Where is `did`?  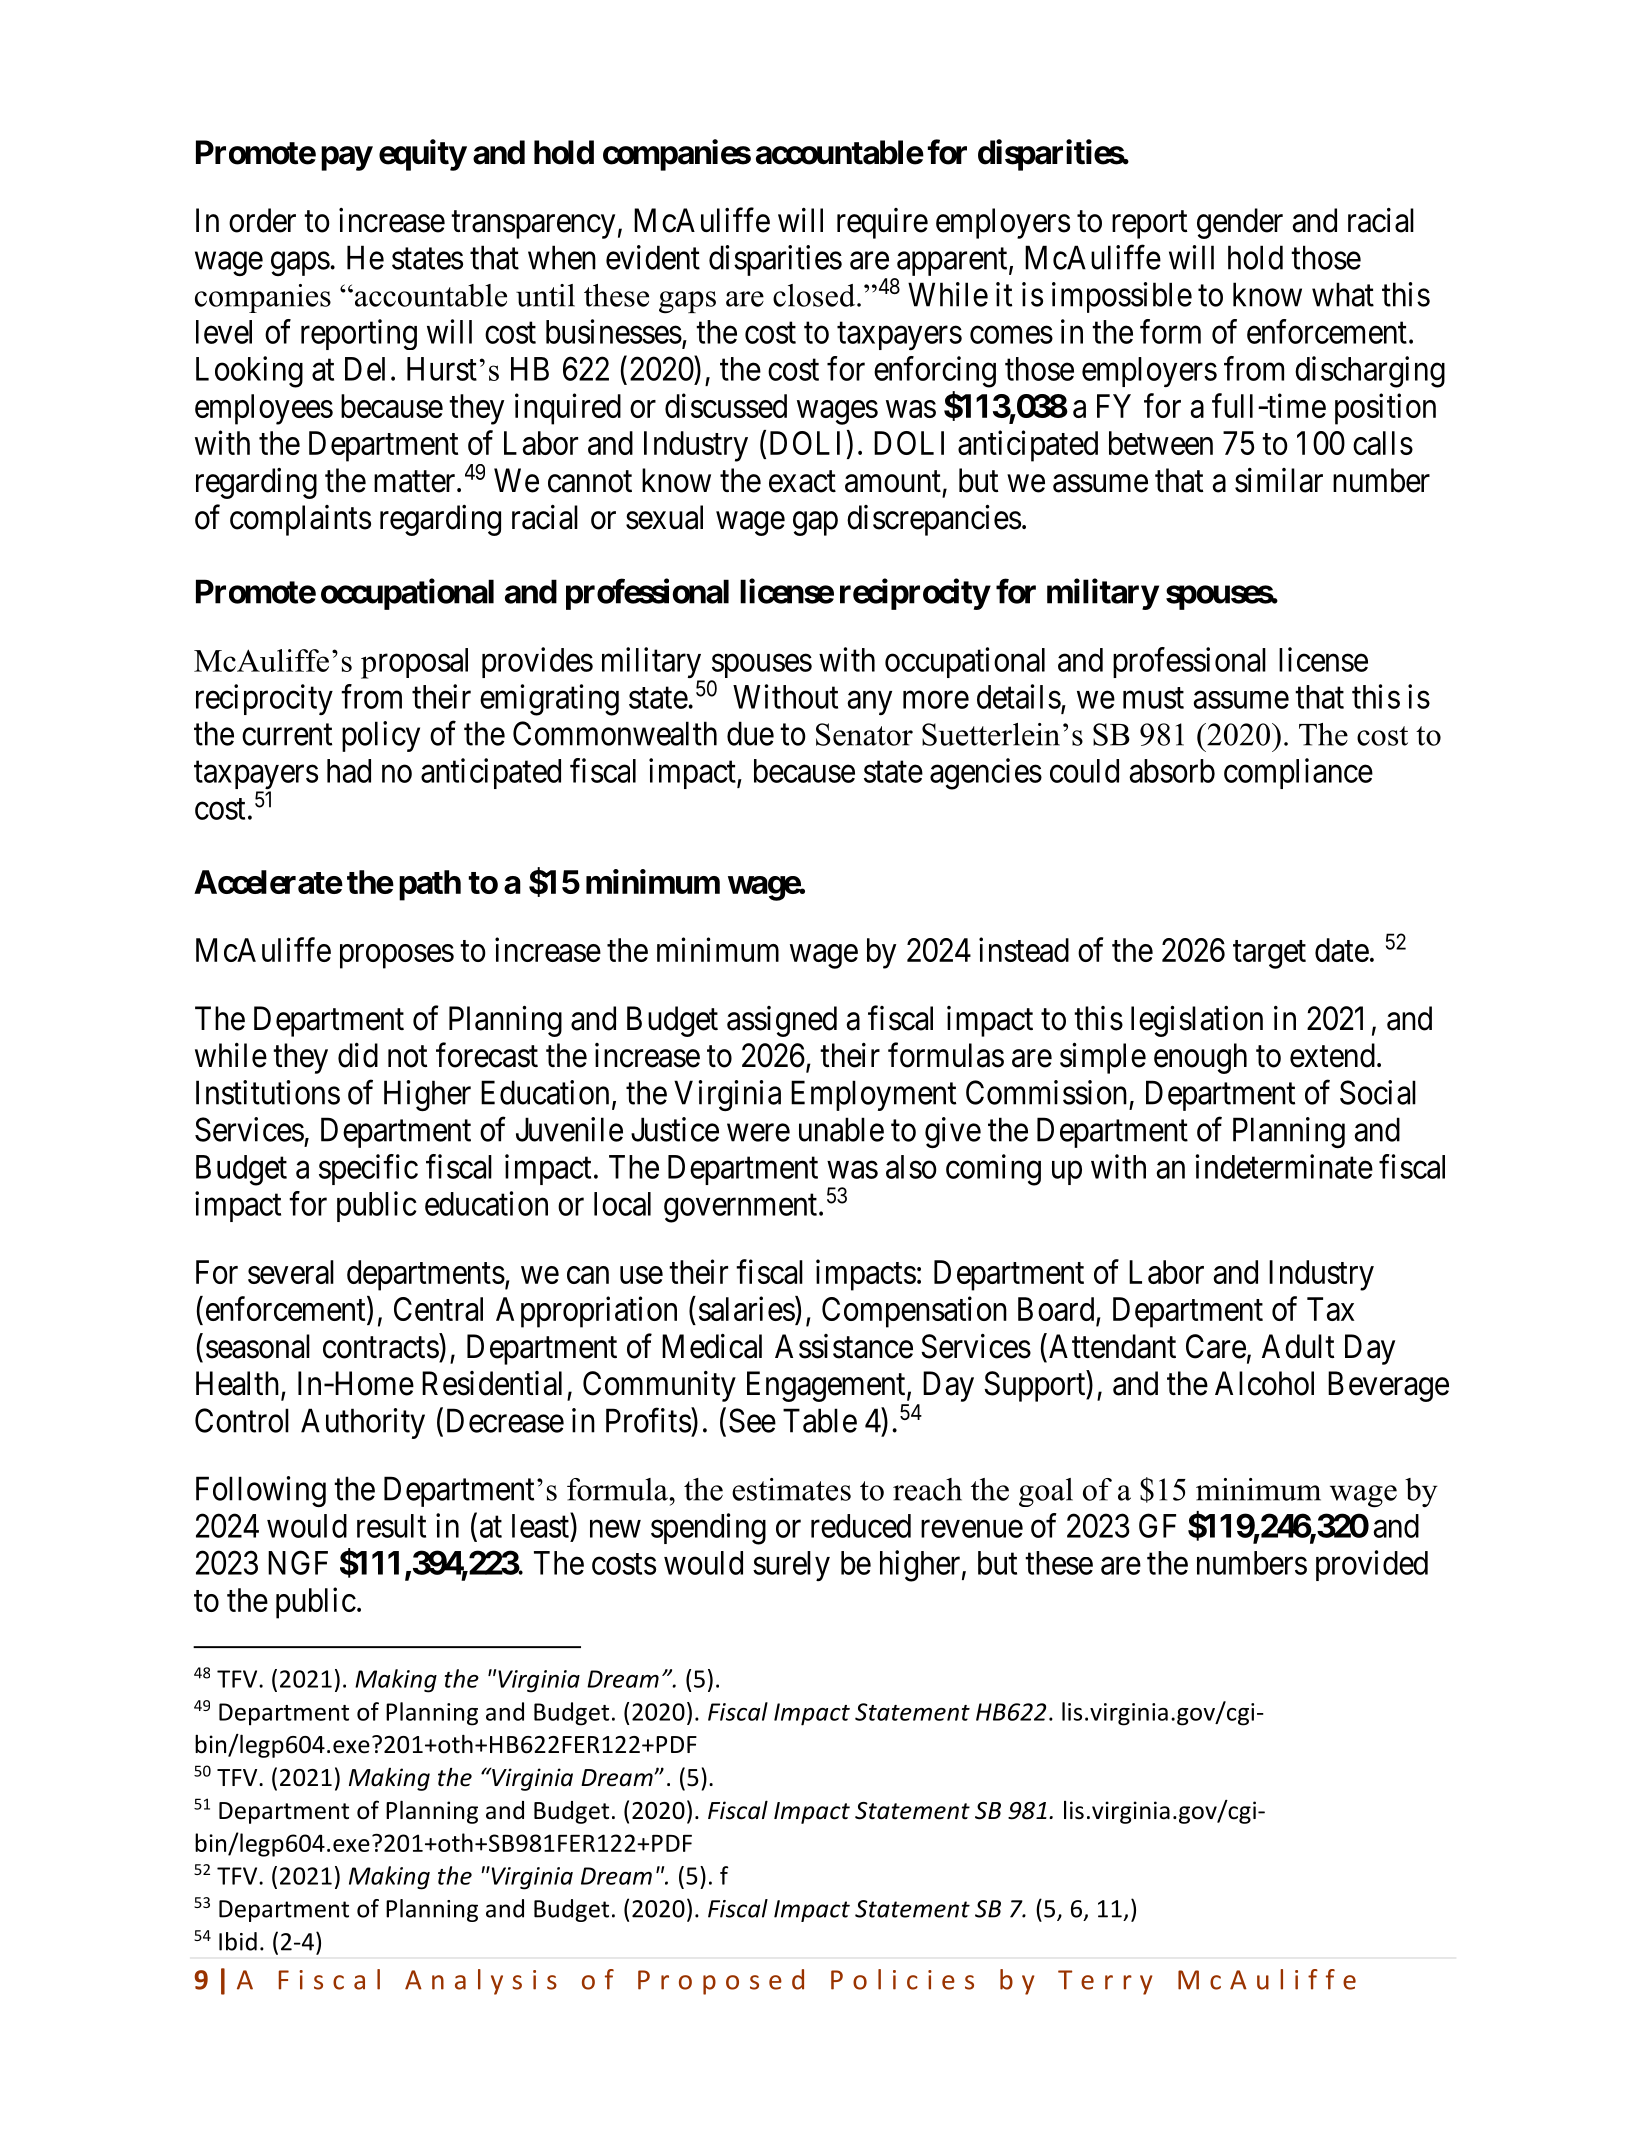 did is located at coordinates (358, 1055).
